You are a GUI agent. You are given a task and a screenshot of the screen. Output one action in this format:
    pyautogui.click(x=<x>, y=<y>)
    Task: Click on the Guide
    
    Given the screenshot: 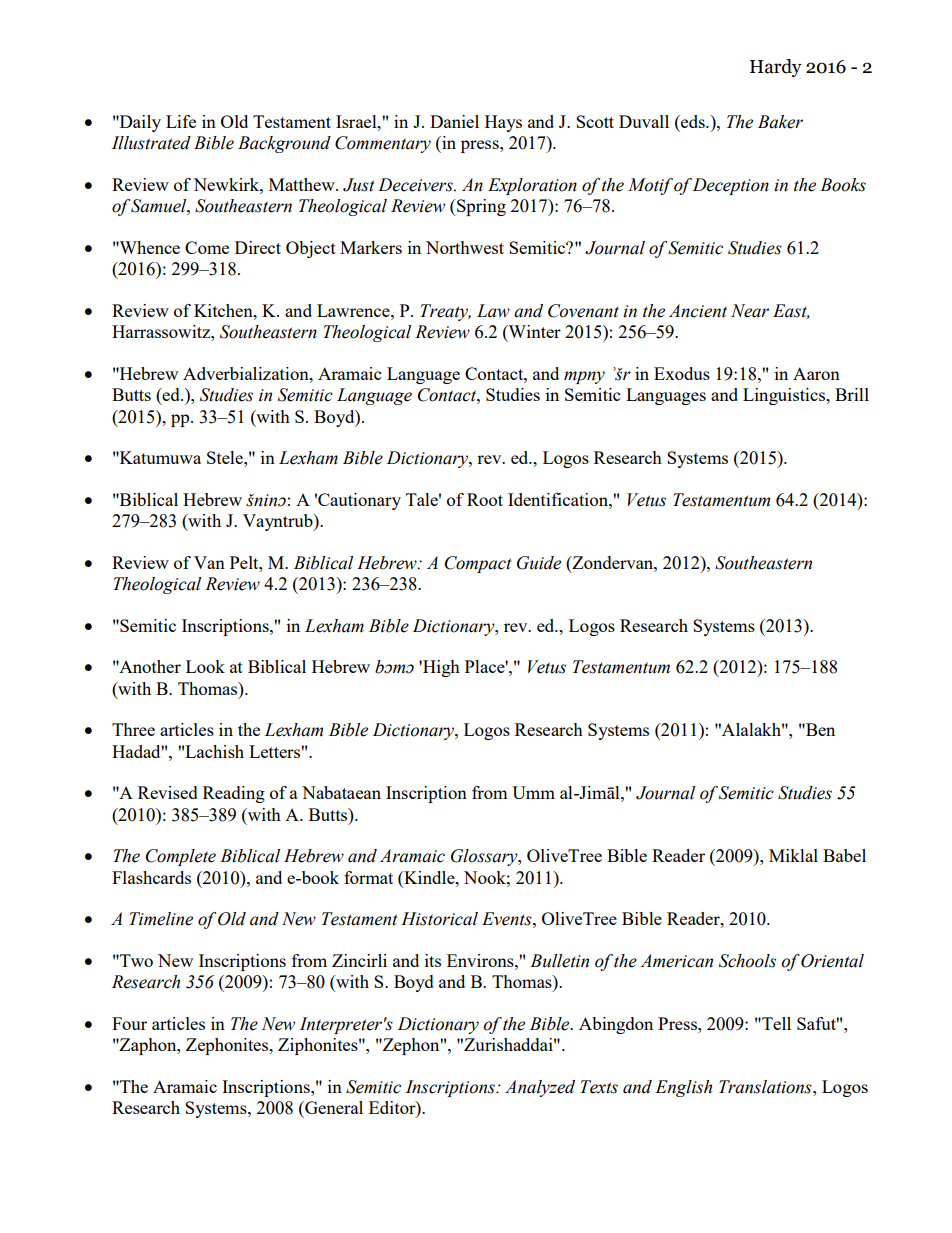 What is the action you would take?
    pyautogui.click(x=539, y=563)
